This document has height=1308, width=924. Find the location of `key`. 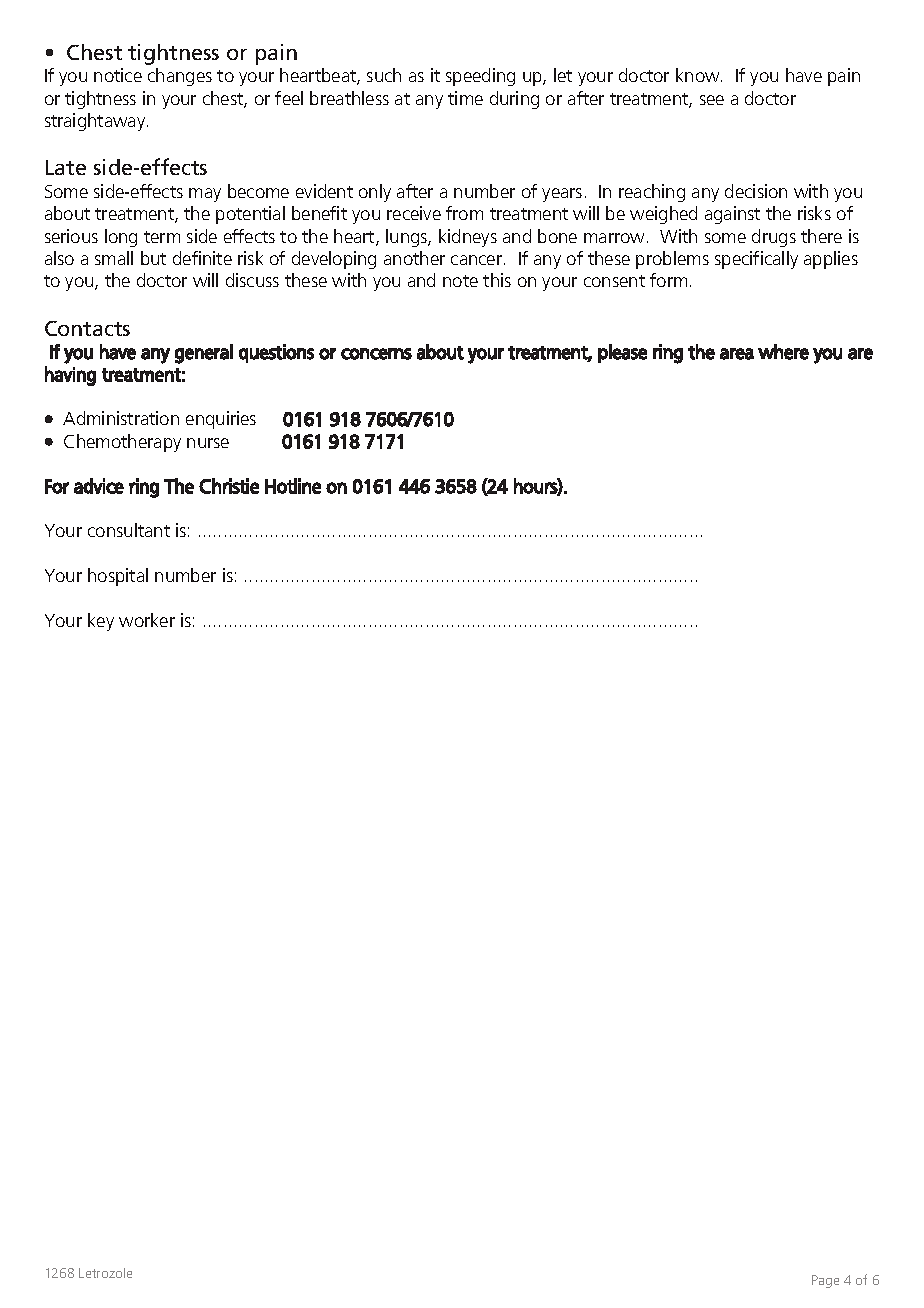

key is located at coordinates (101, 622).
